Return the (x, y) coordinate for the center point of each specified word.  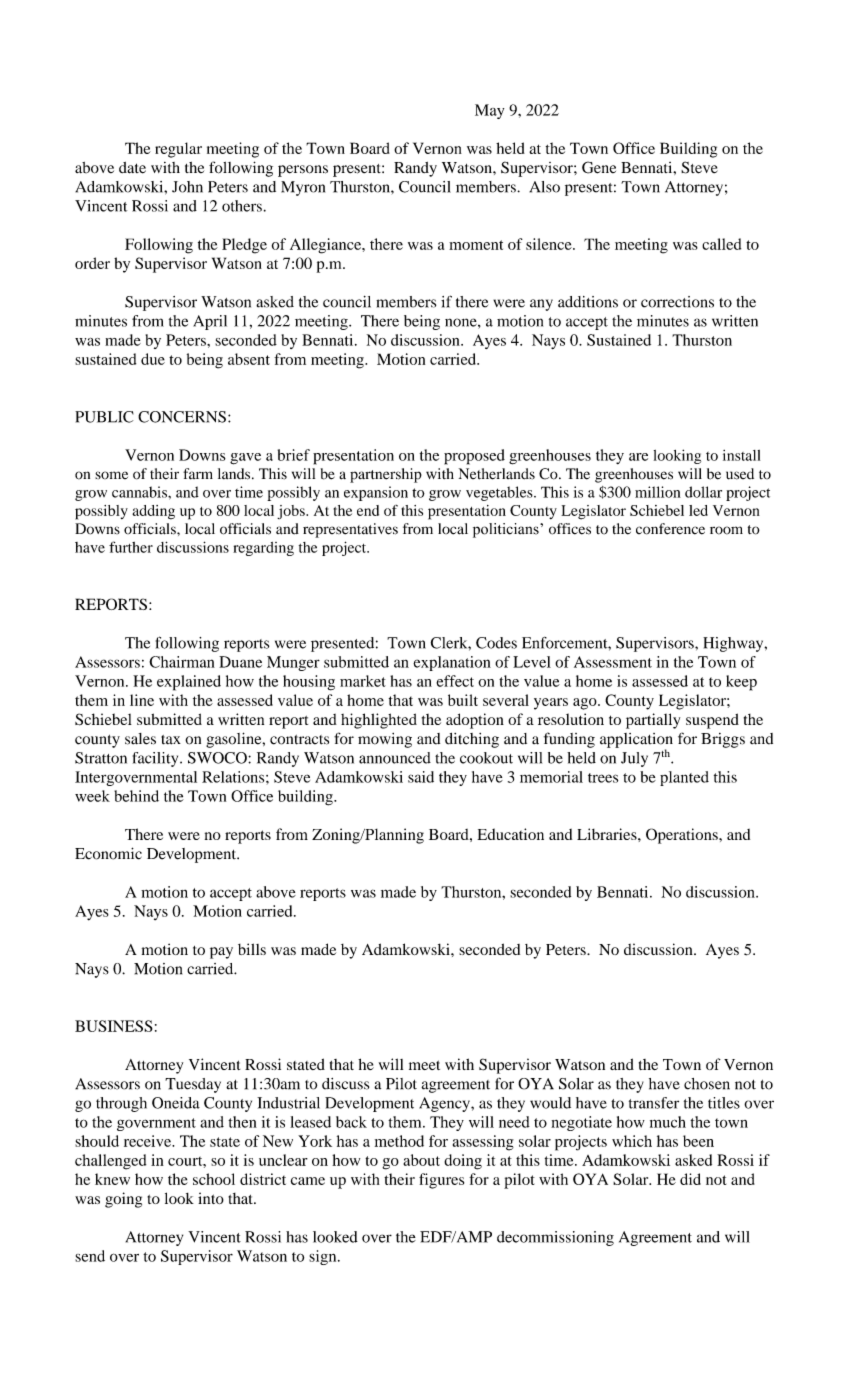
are (638, 457)
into (211, 1198)
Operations (683, 836)
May (489, 111)
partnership (386, 475)
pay (221, 953)
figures (441, 1181)
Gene (599, 167)
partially (653, 721)
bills (252, 949)
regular (178, 150)
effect (455, 681)
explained (189, 683)
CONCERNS (182, 417)
